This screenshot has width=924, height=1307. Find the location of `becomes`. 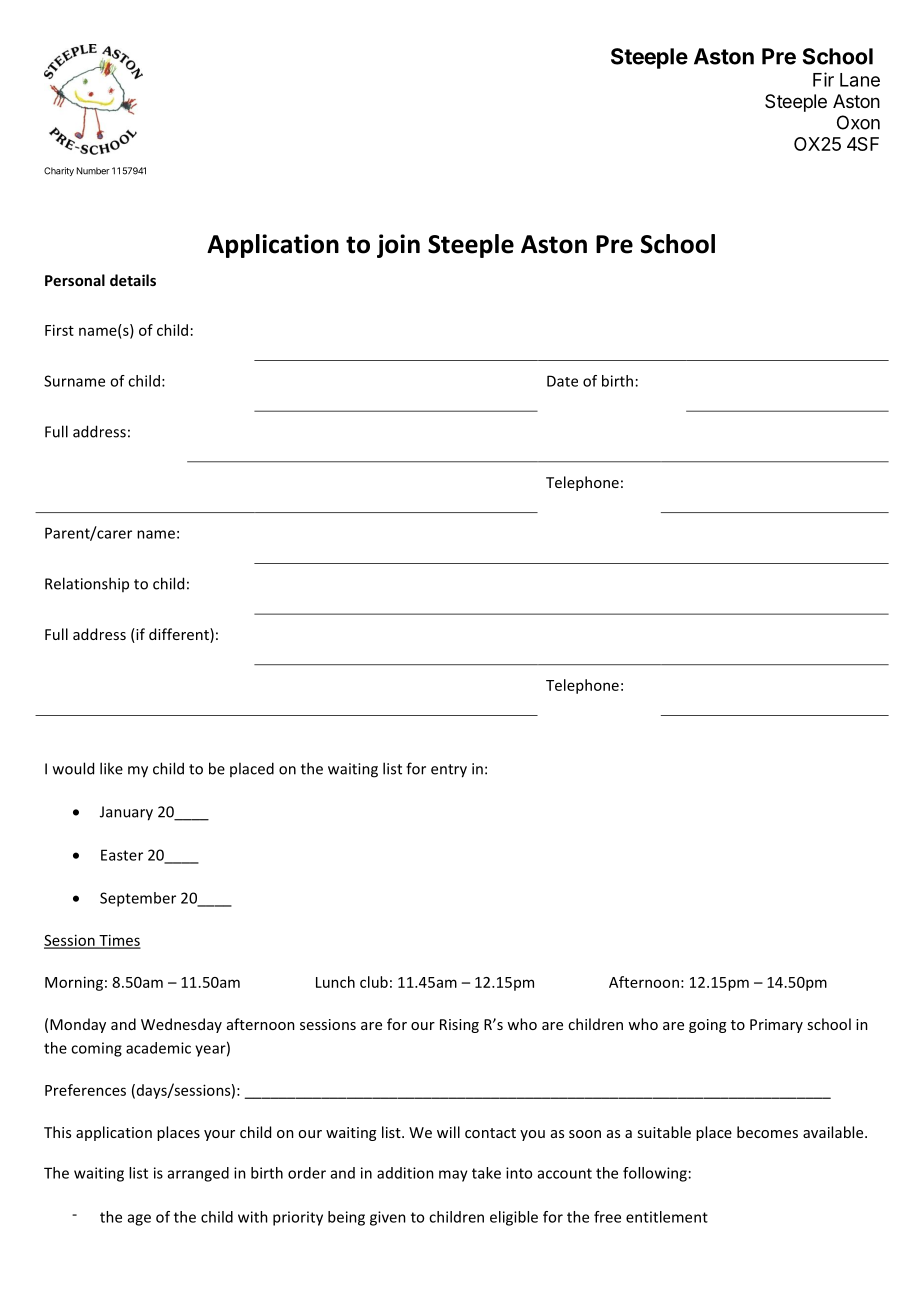

becomes is located at coordinates (767, 1132).
